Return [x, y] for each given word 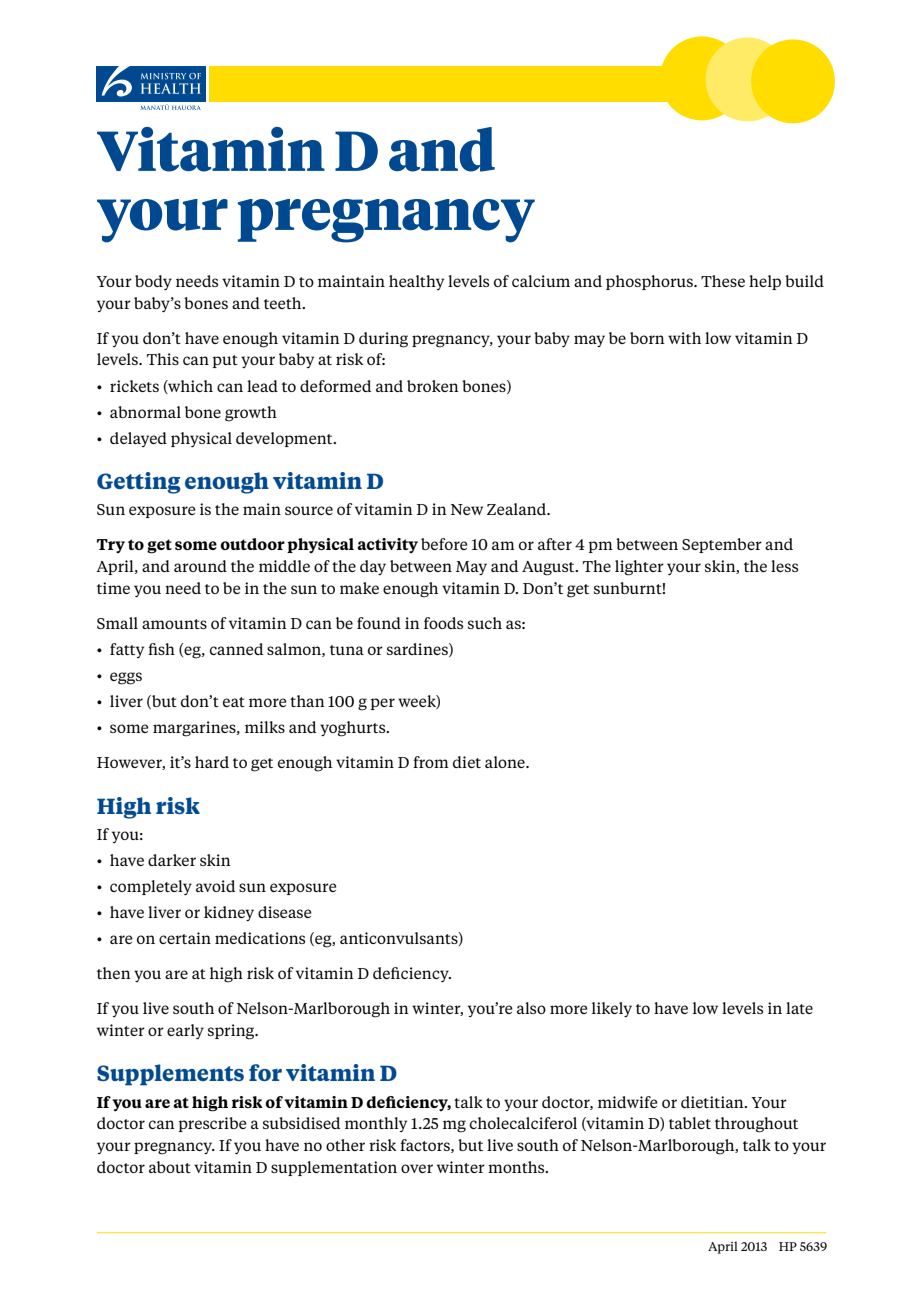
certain [185, 938]
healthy [416, 282]
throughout [756, 1125]
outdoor [252, 544]
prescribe [212, 1124]
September [722, 545]
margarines [195, 729]
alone [506, 762]
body [153, 282]
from [431, 762]
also [531, 1008]
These [723, 281]
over [417, 1168]
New [467, 509]
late [799, 1008]
